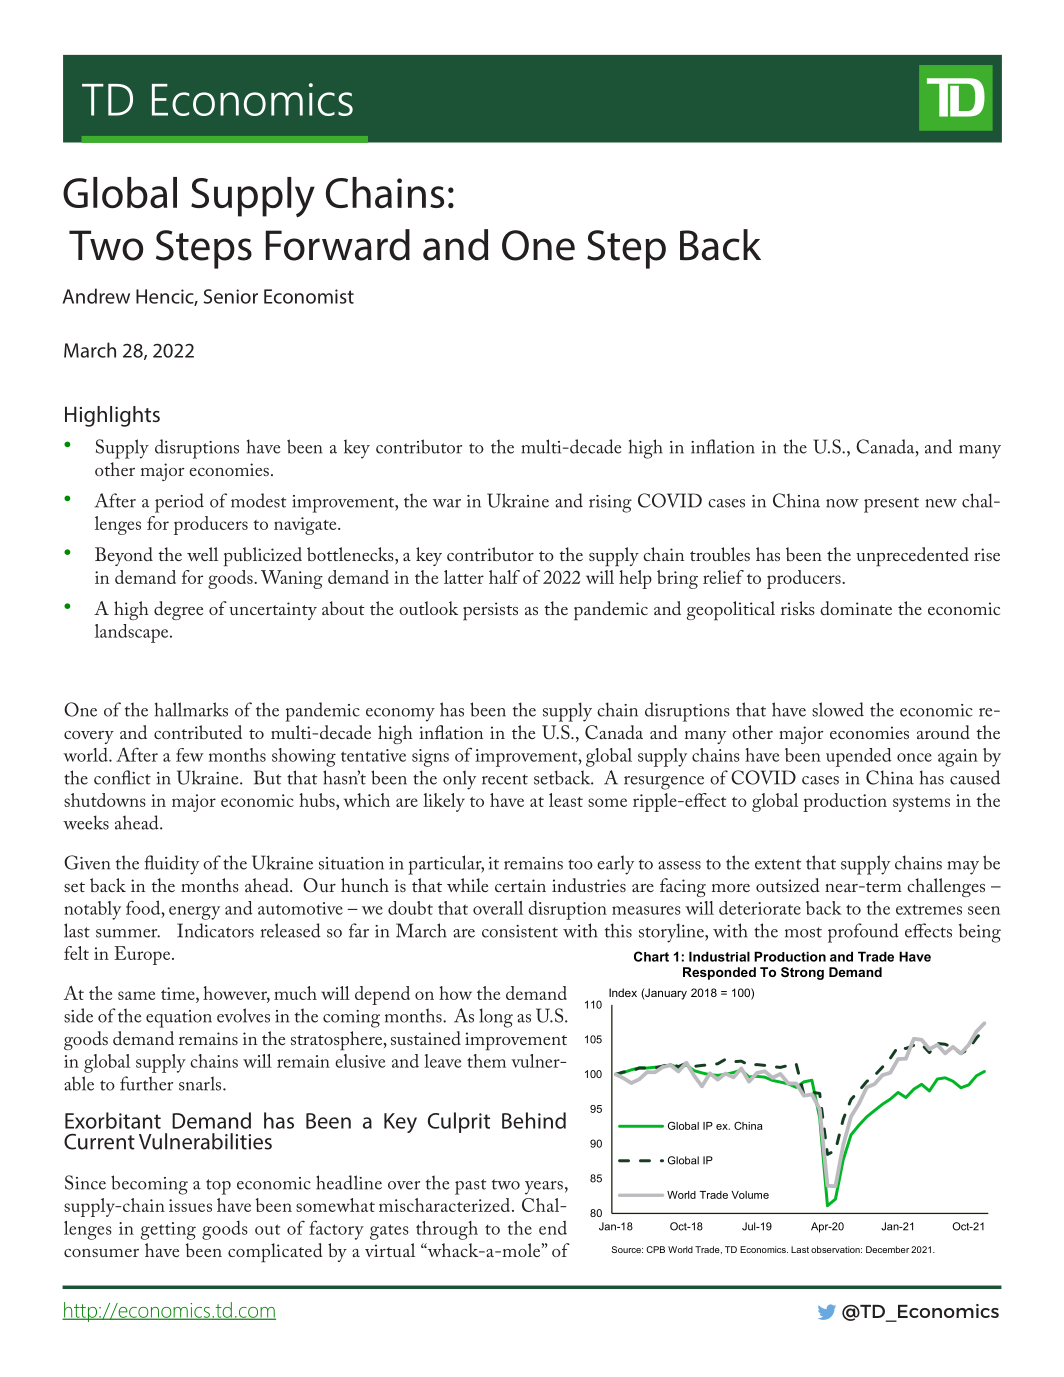 This document has height=1377, width=1064. What do you see at coordinates (179, 503) in the document?
I see `period` at bounding box center [179, 503].
